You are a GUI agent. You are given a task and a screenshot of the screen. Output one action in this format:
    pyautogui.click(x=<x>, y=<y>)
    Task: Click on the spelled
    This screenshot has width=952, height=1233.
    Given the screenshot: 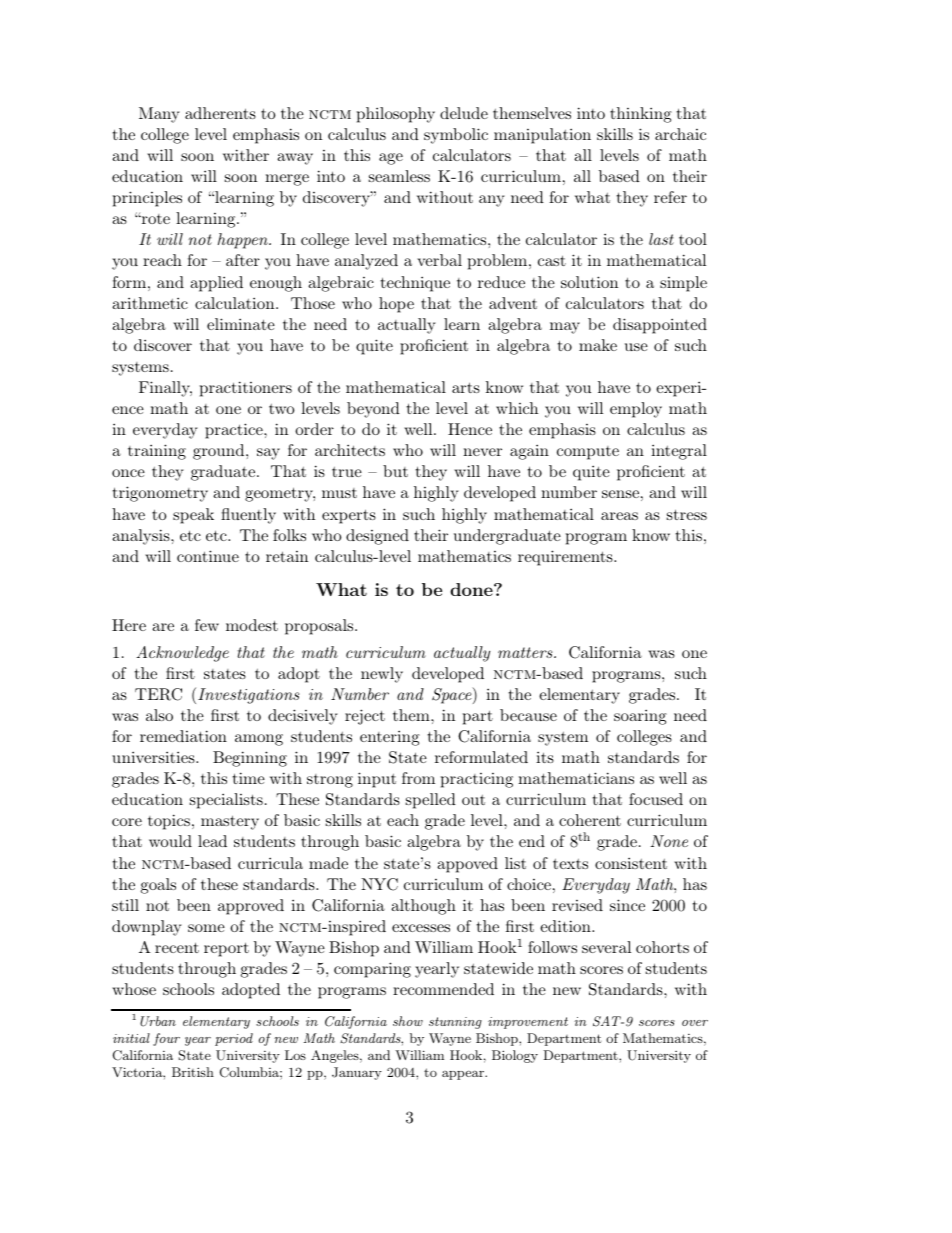 What is the action you would take?
    pyautogui.click(x=431, y=801)
